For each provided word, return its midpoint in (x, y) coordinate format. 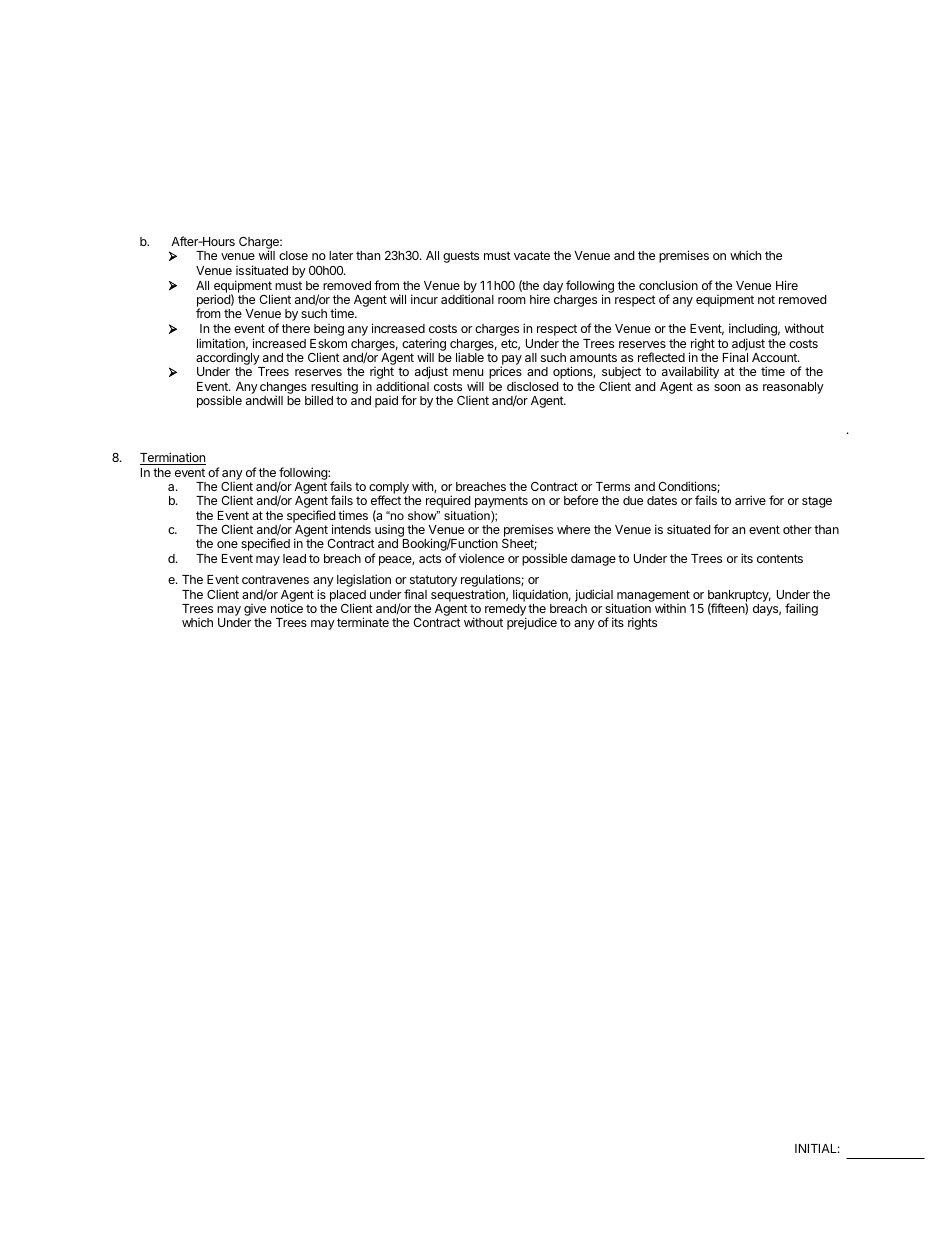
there (296, 328)
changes (283, 389)
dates (662, 500)
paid (386, 402)
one (227, 544)
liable (470, 357)
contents (780, 558)
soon (727, 387)
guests (461, 257)
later (341, 255)
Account (775, 357)
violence (481, 558)
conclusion (668, 285)
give (255, 611)
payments (501, 502)
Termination (173, 458)
